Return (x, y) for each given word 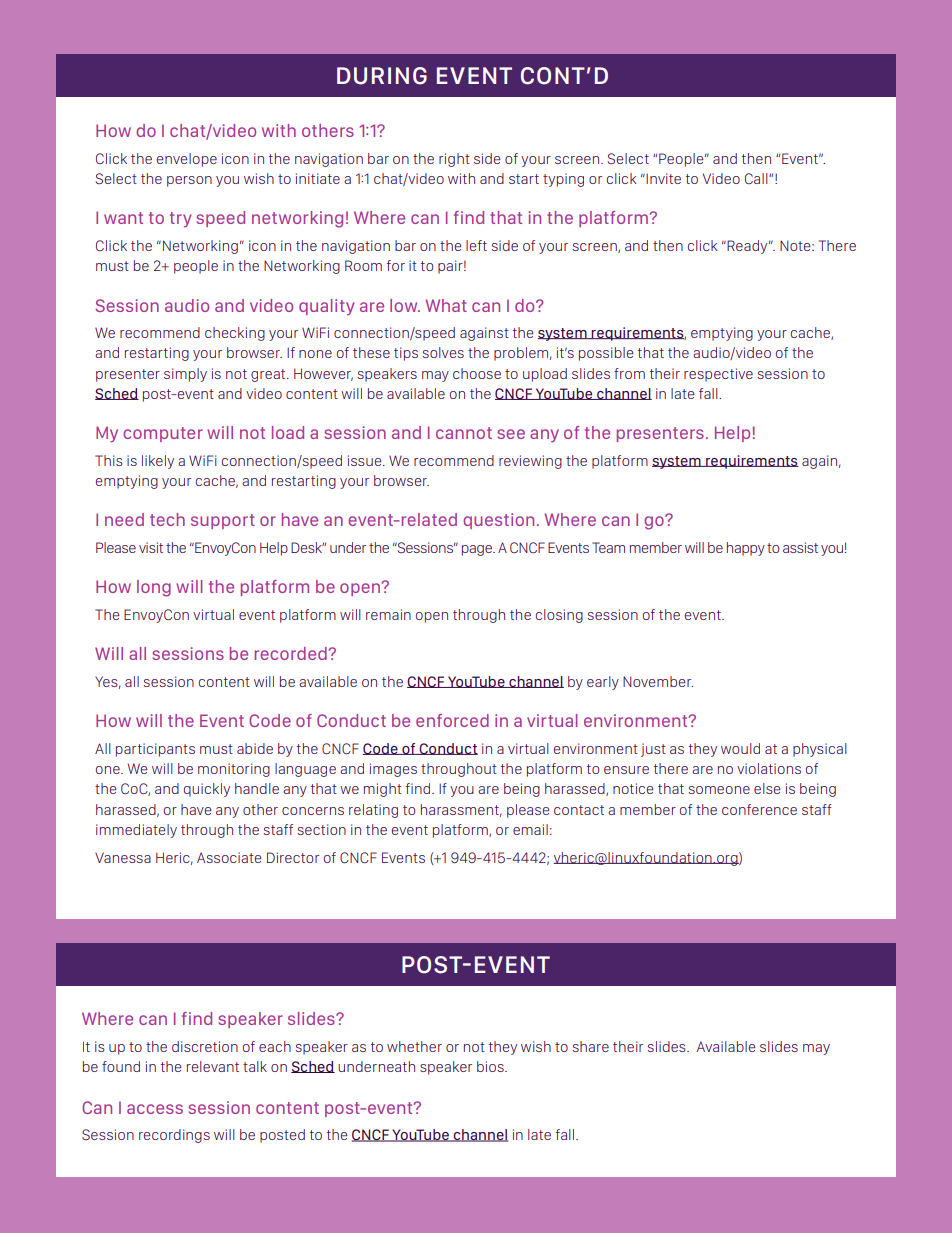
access (155, 1109)
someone (719, 790)
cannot (464, 433)
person (189, 181)
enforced (452, 720)
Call (757, 178)
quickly (207, 790)
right (454, 160)
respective (718, 375)
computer (163, 434)
